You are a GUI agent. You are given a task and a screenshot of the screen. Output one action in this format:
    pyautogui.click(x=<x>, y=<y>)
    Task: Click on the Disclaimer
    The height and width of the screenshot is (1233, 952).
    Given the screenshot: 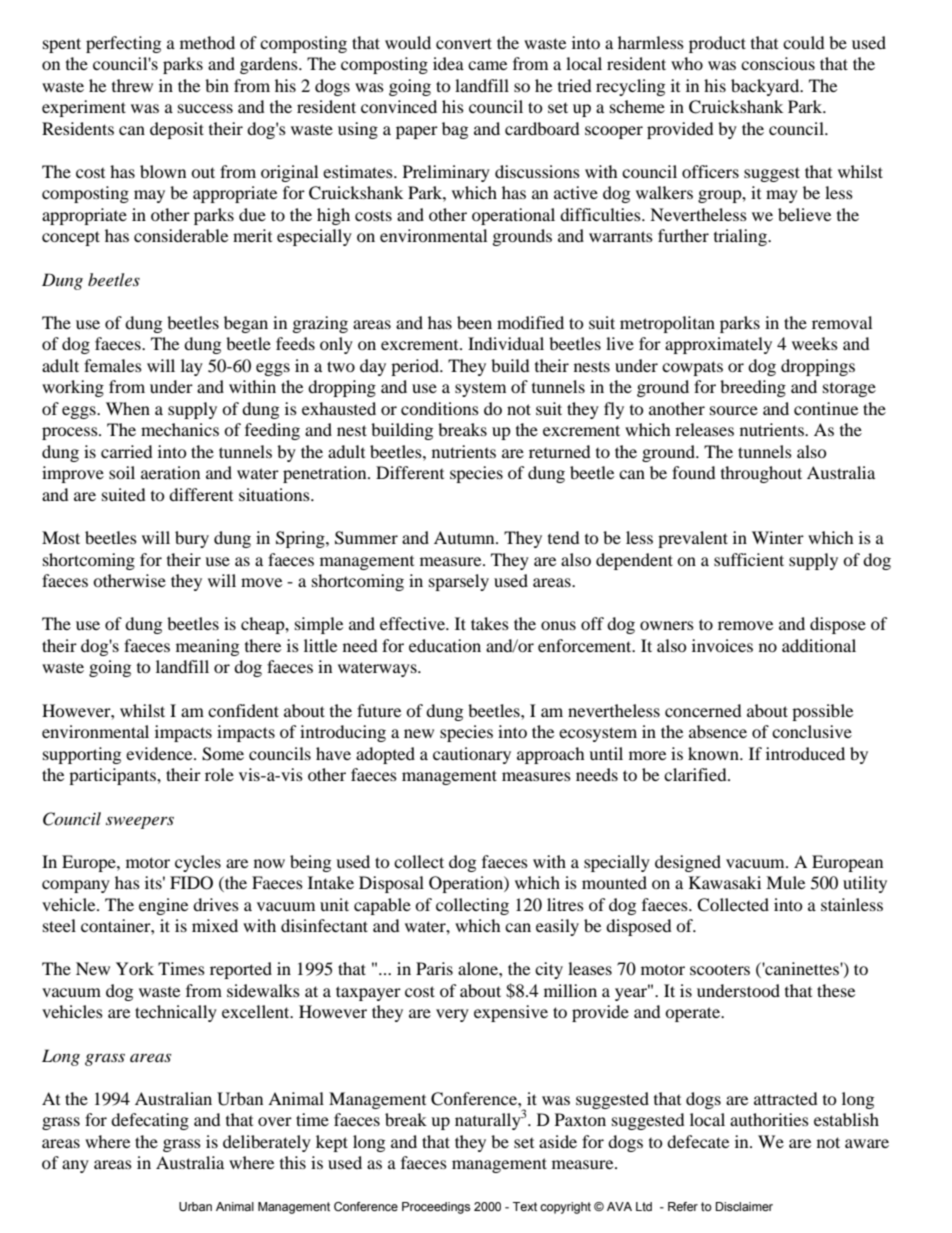 What is the action you would take?
    pyautogui.click(x=744, y=1206)
